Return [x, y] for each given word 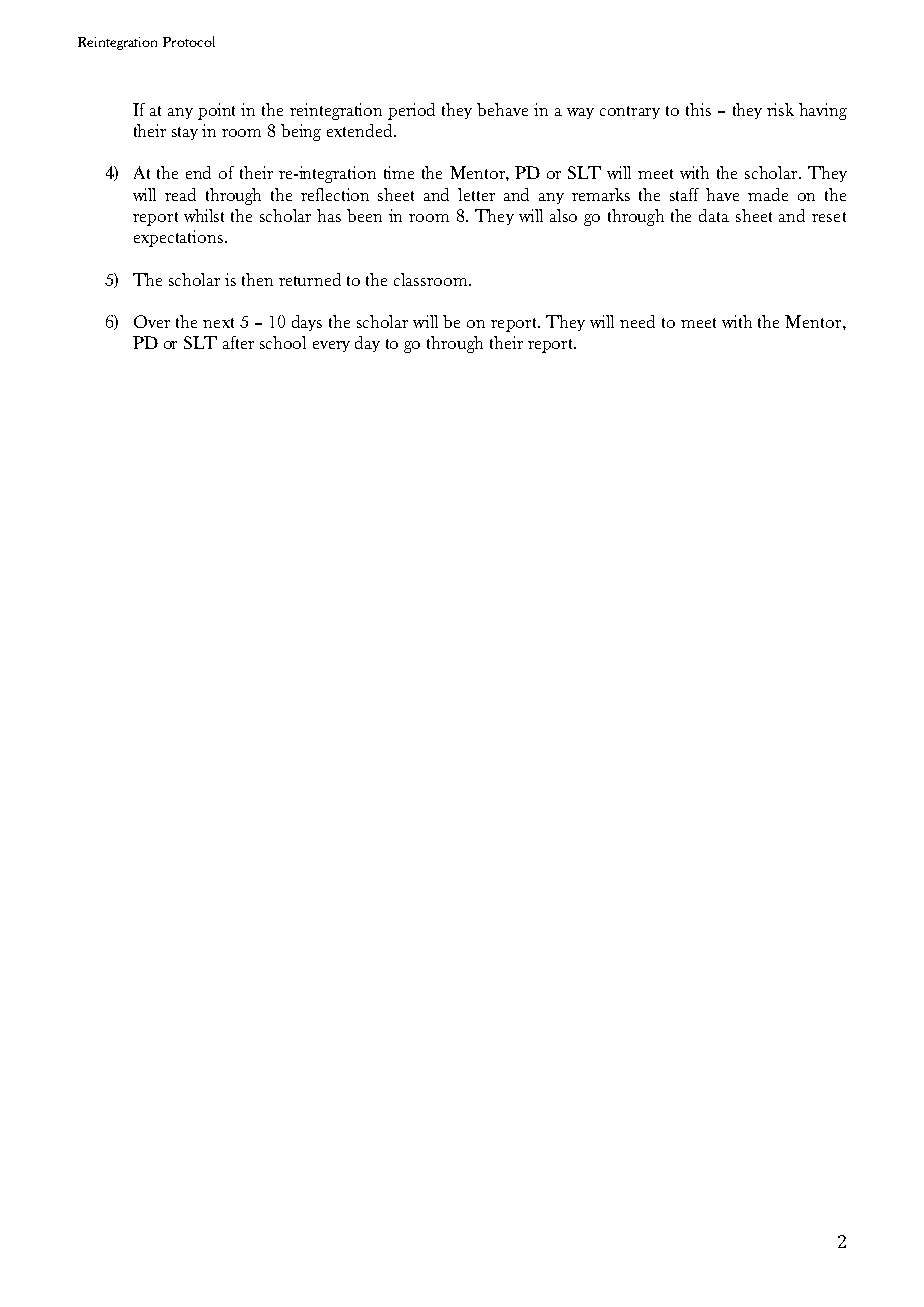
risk [780, 109]
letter [476, 194]
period [411, 111]
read [180, 194]
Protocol [189, 41]
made [768, 194]
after [238, 342]
